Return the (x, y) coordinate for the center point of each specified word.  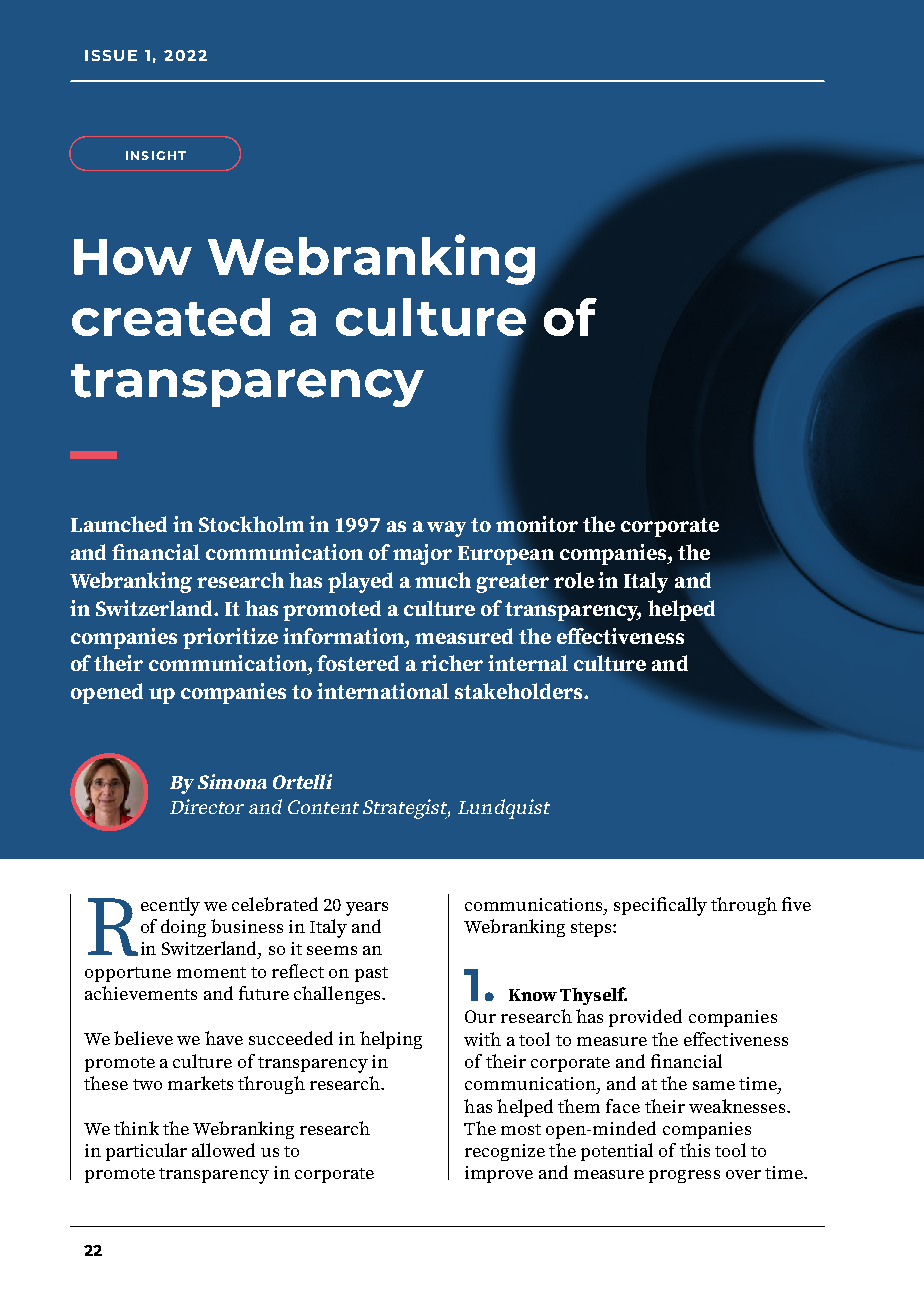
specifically (660, 906)
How (133, 257)
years (367, 909)
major (422, 554)
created (171, 317)
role (574, 580)
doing (183, 928)
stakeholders (520, 691)
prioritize (230, 638)
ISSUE (111, 55)
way (446, 529)
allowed (223, 1150)
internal (528, 663)
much (443, 580)
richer (452, 663)
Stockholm (251, 524)
